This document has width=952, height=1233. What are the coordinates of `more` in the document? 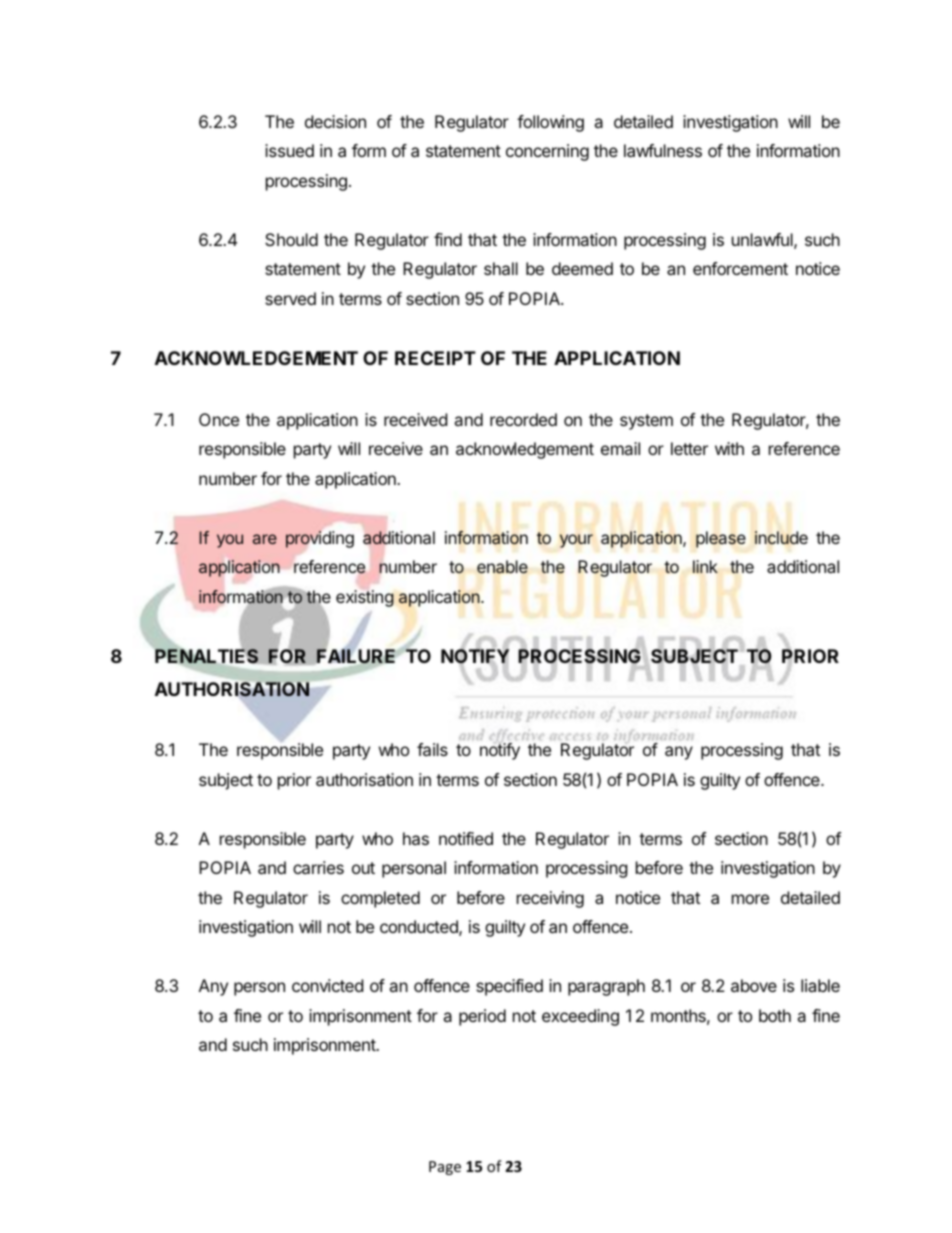 It's located at (750, 899).
